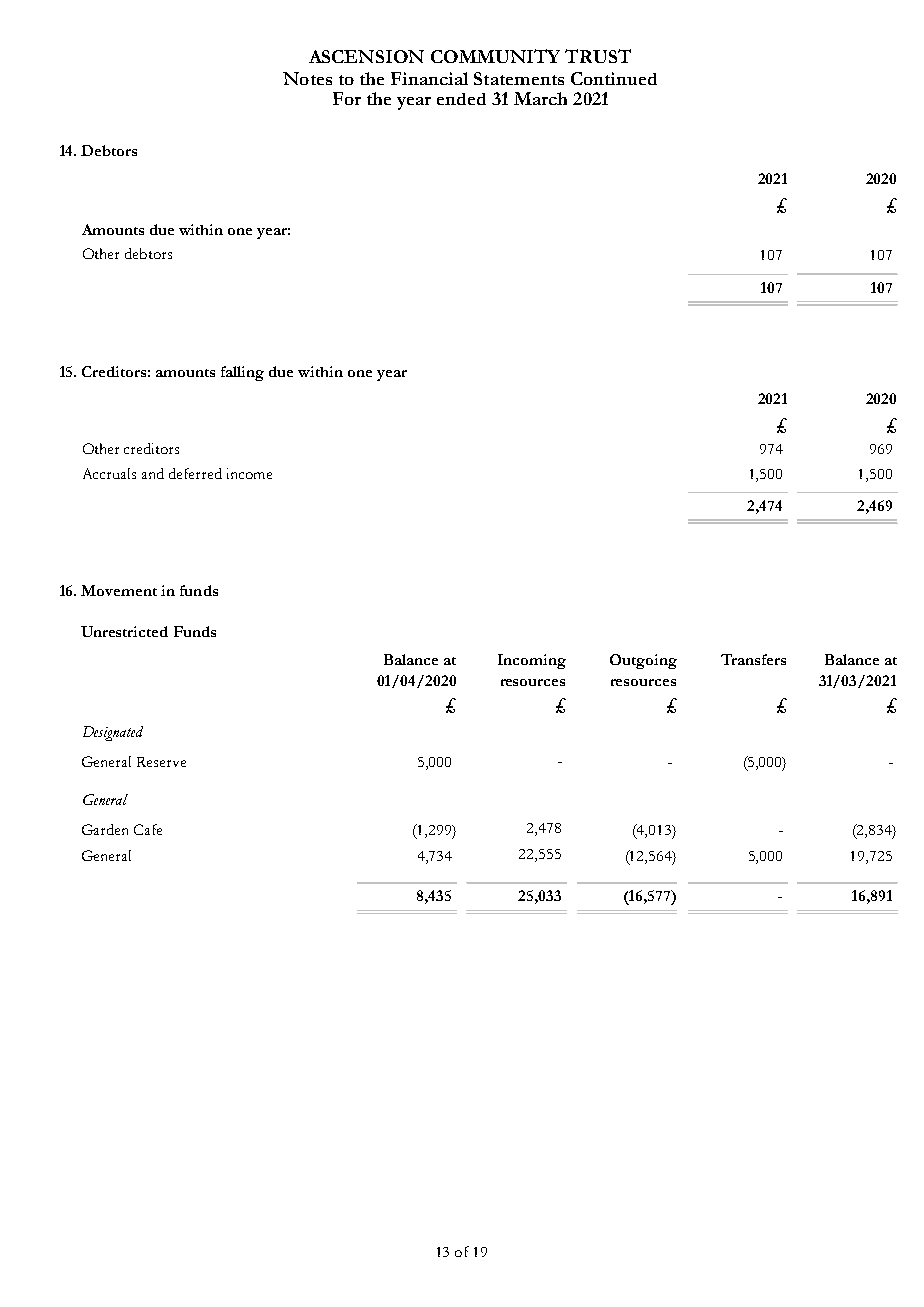 This image has height=1307, width=924. Describe the element at coordinates (307, 78) in the image. I see `Notes` at that location.
